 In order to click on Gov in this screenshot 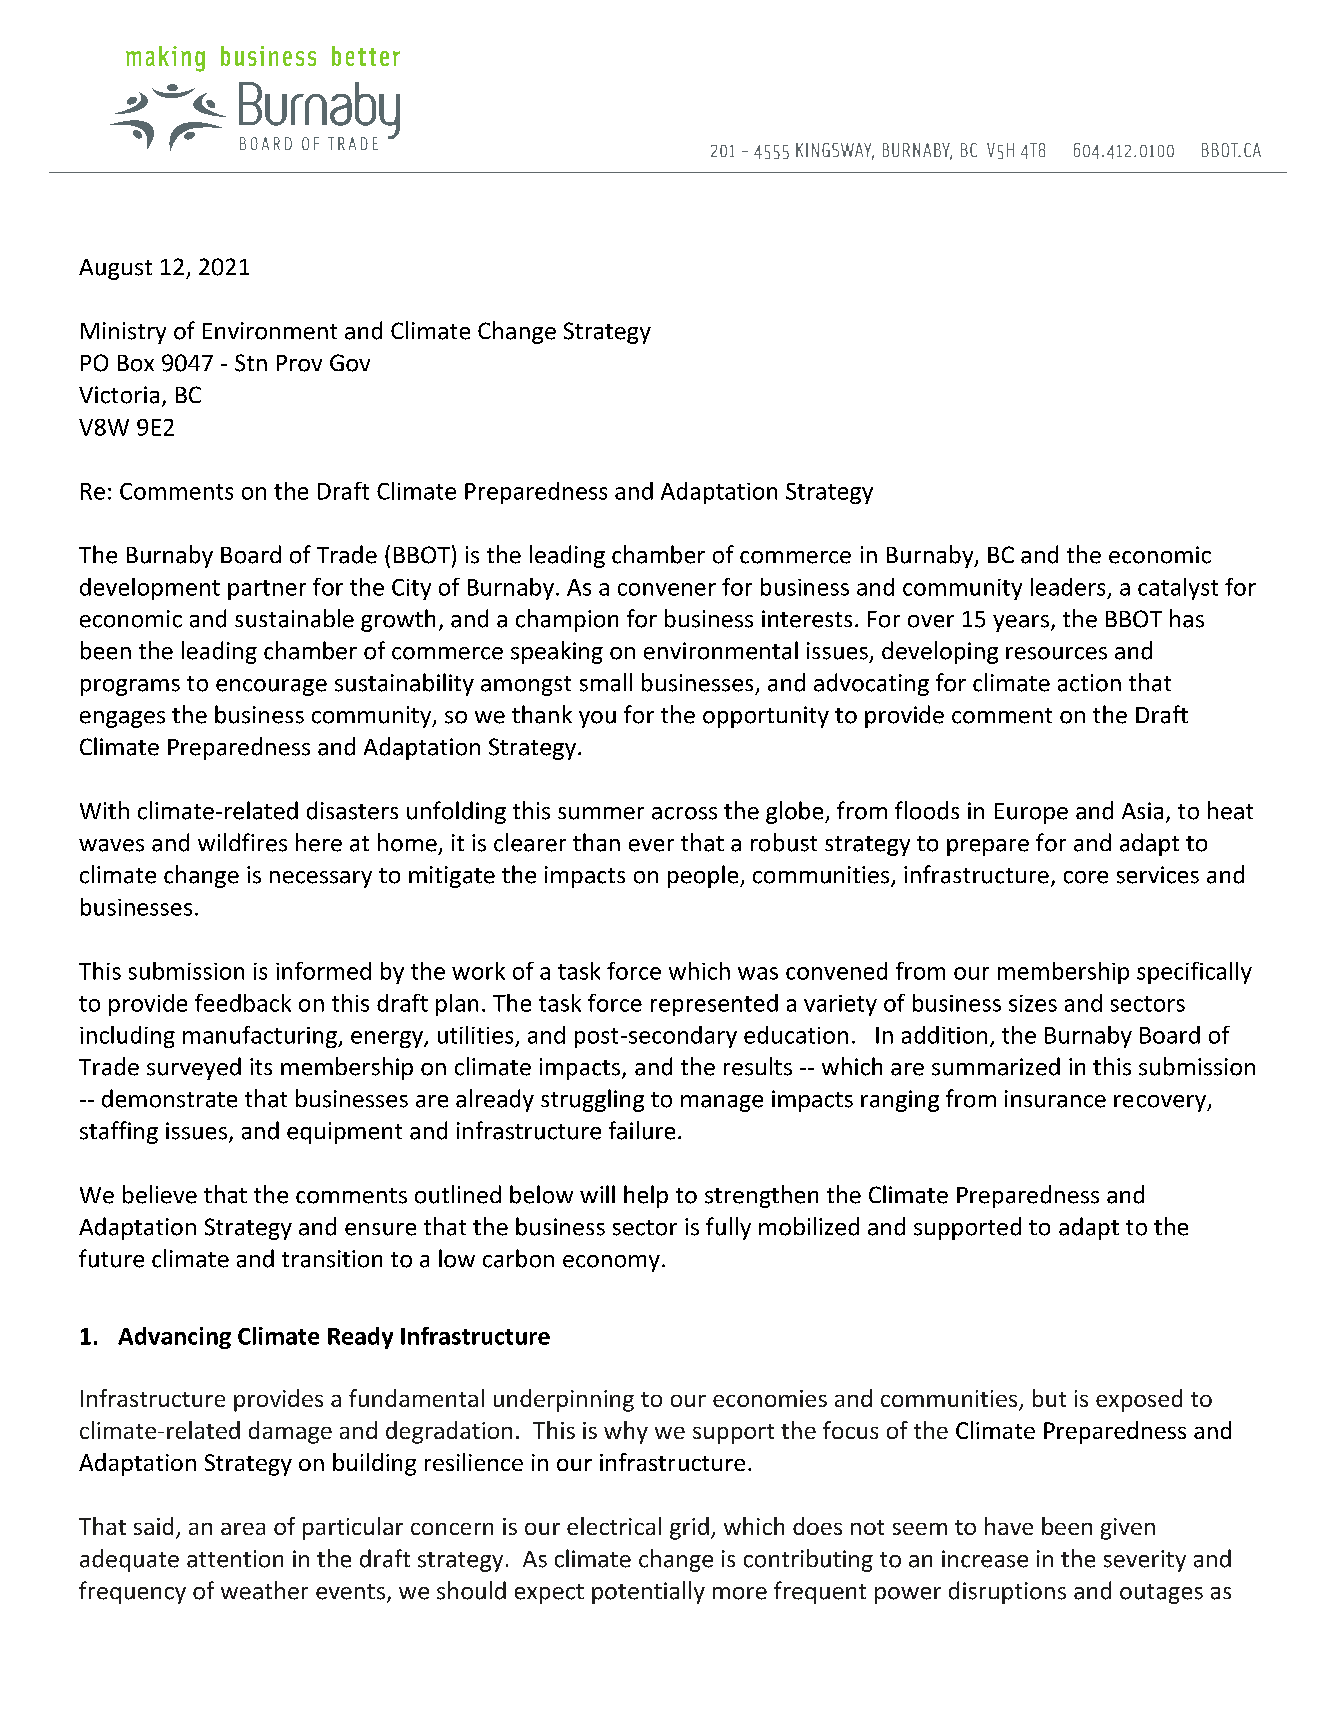, I will do `click(350, 363)`.
